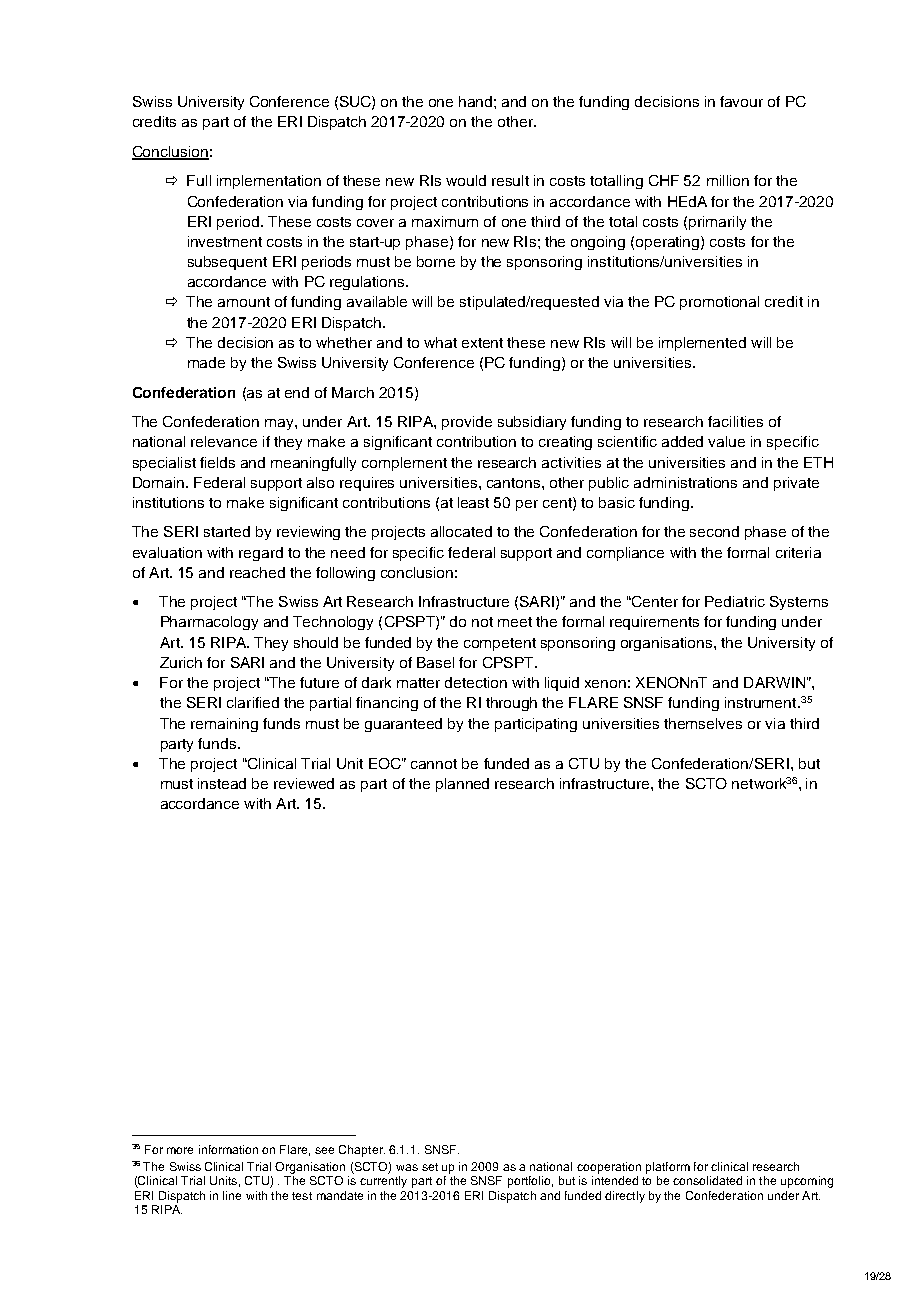 The height and width of the screenshot is (1308, 924). Describe the element at coordinates (269, 182) in the screenshot. I see `implementation` at that location.
